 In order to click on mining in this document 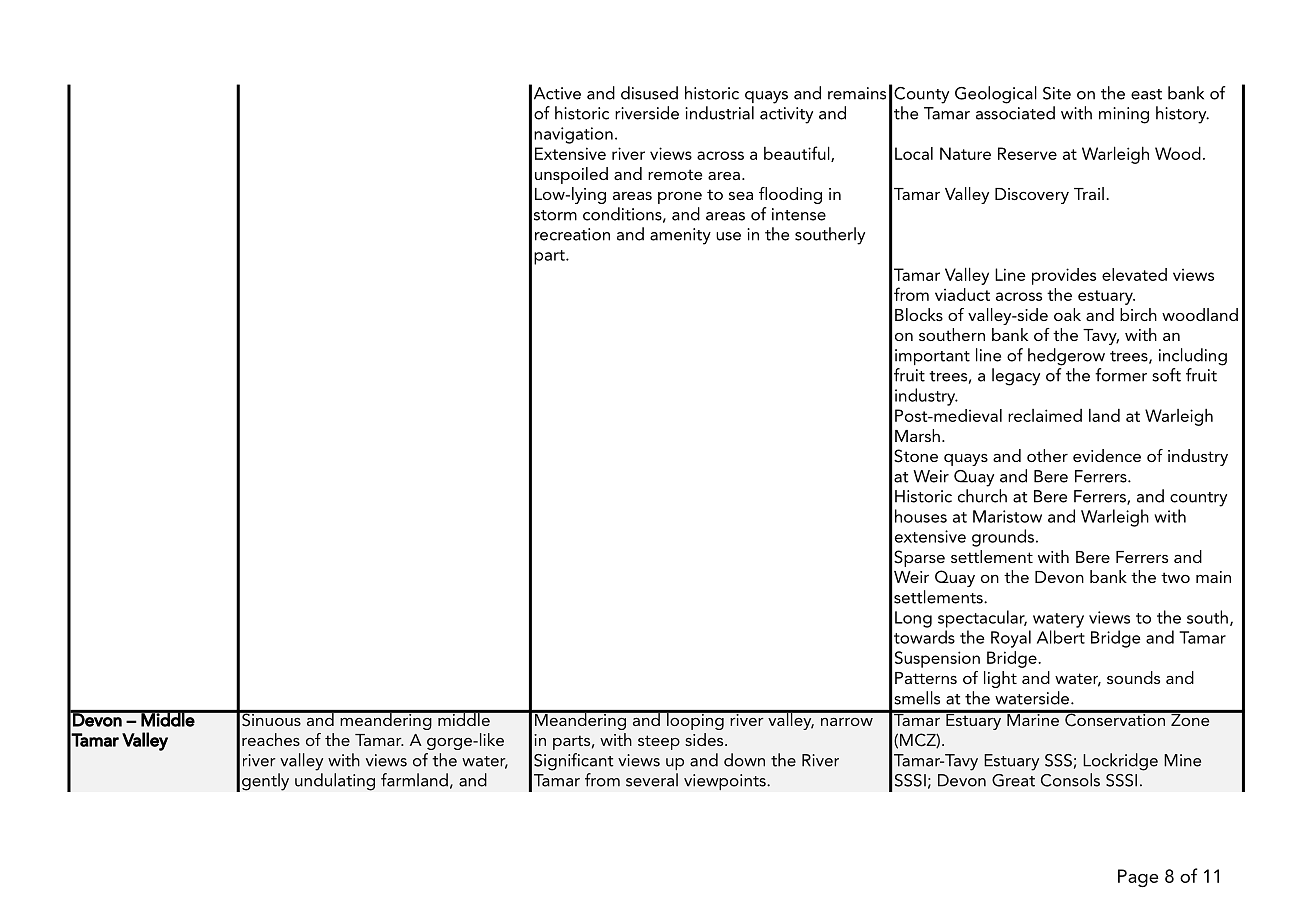, I will do `click(1124, 115)`.
